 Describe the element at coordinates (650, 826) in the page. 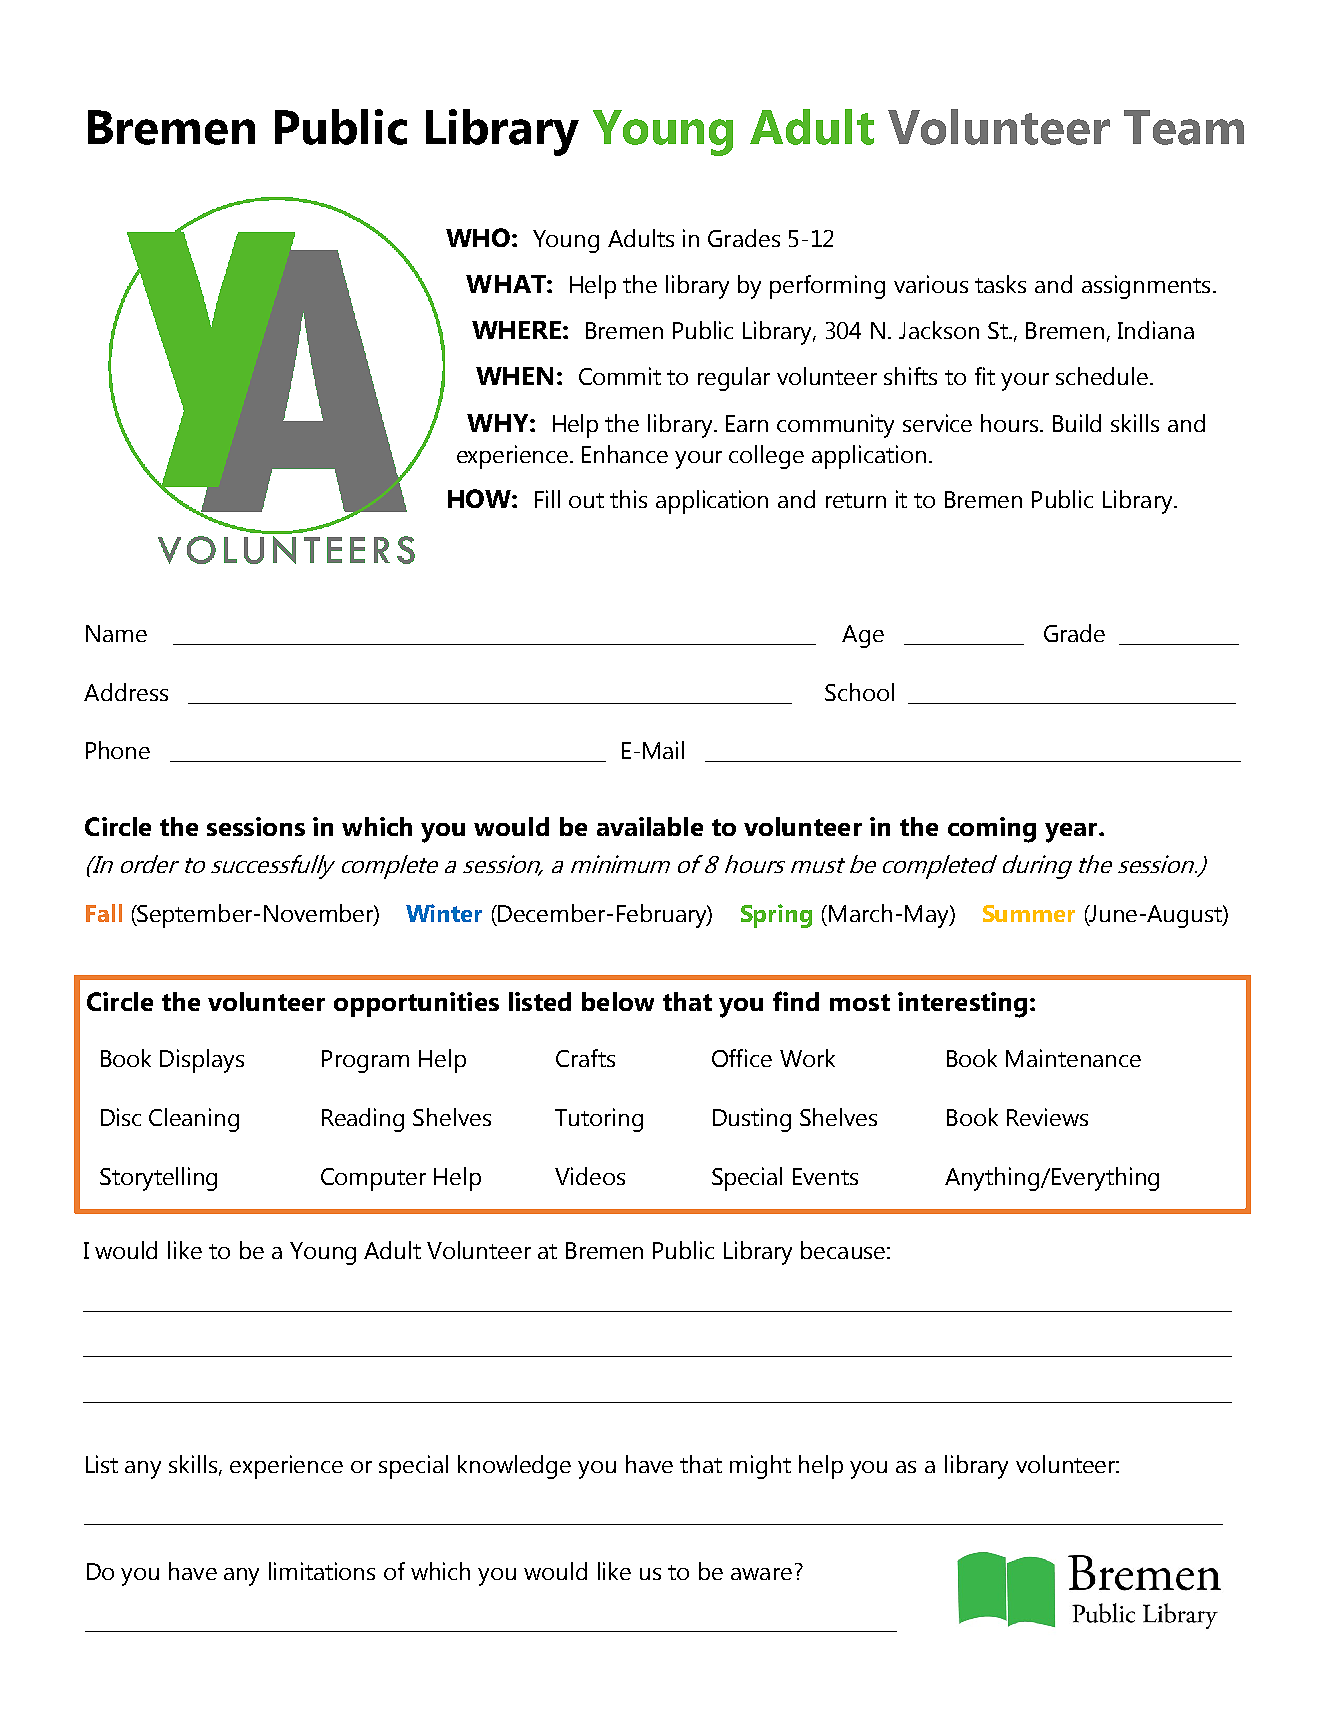

I see `available` at that location.
